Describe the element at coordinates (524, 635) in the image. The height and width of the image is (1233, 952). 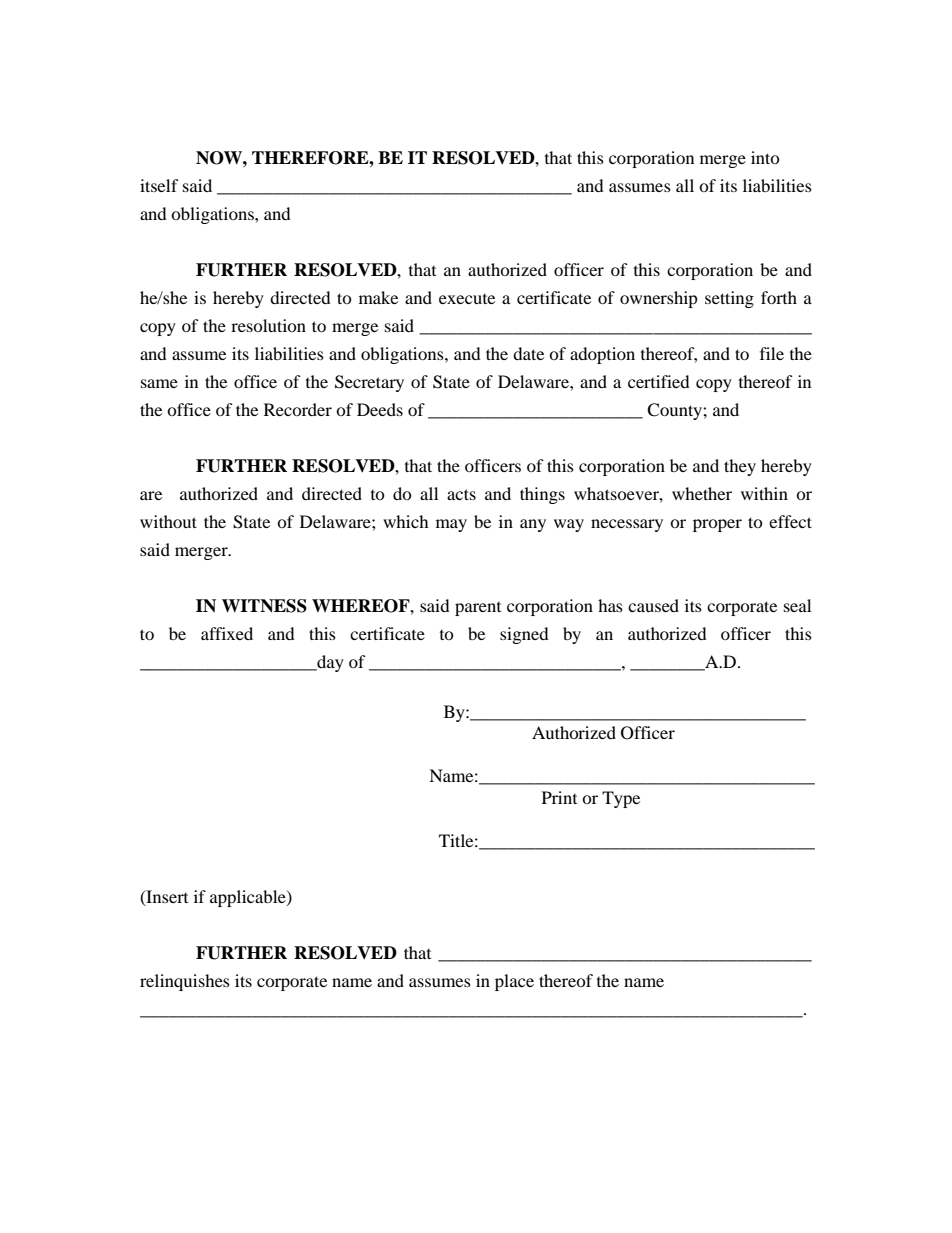
I see `signed` at that location.
